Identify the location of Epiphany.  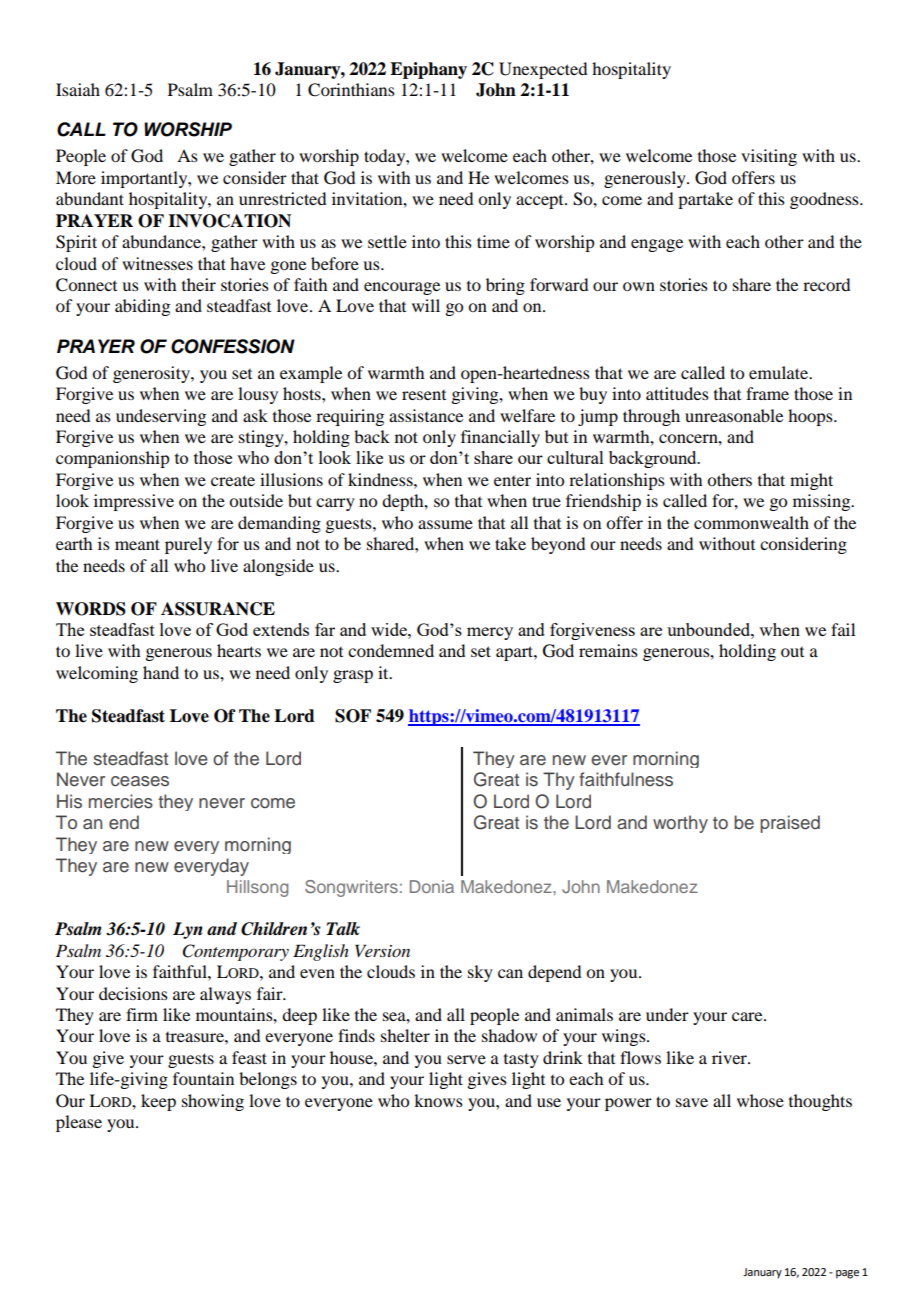
(428, 70).
